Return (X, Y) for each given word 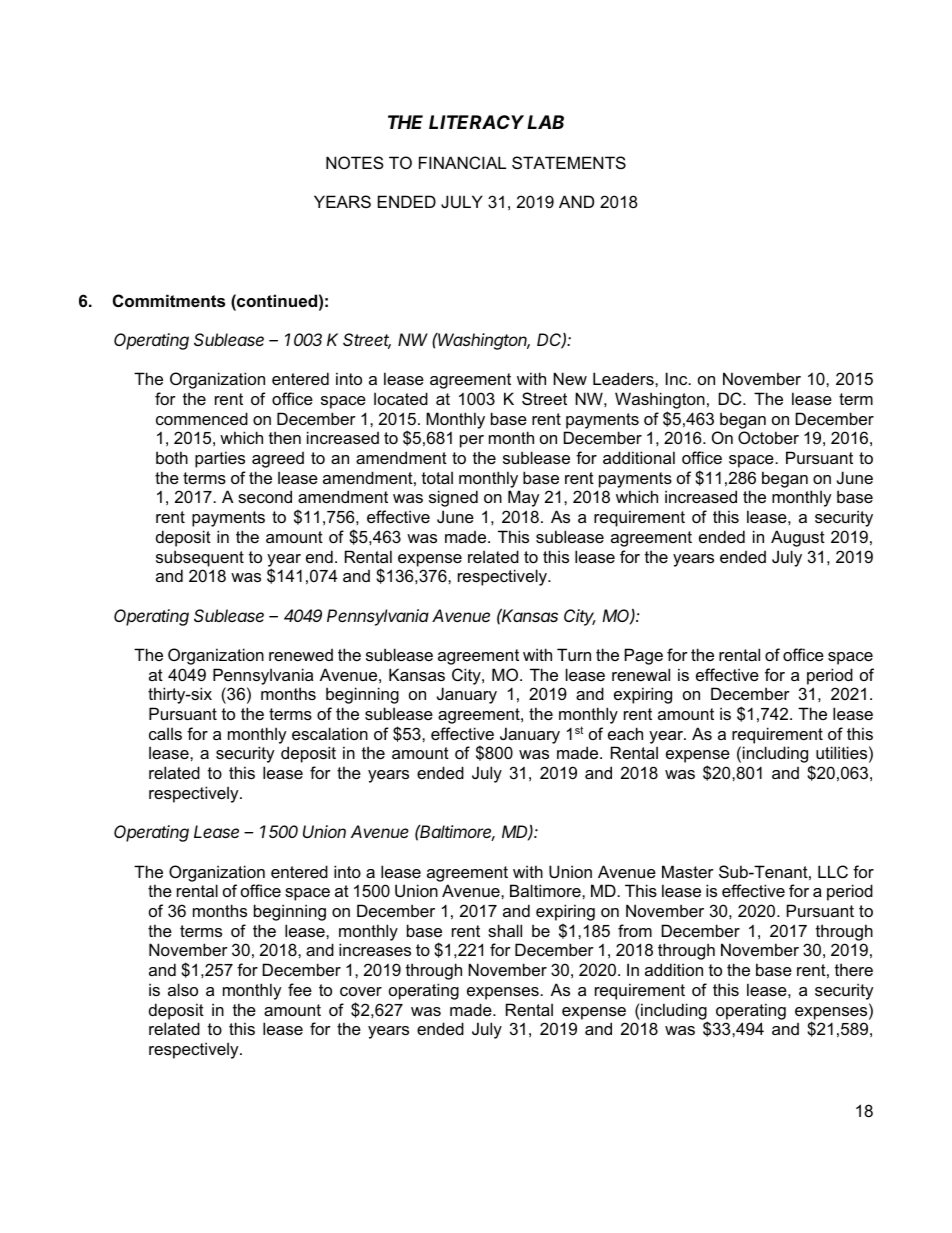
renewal (641, 674)
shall (505, 930)
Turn (574, 654)
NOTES (355, 162)
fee (300, 989)
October (768, 437)
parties (220, 459)
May (524, 498)
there (854, 969)
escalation (330, 733)
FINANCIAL (462, 162)
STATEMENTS (569, 162)
